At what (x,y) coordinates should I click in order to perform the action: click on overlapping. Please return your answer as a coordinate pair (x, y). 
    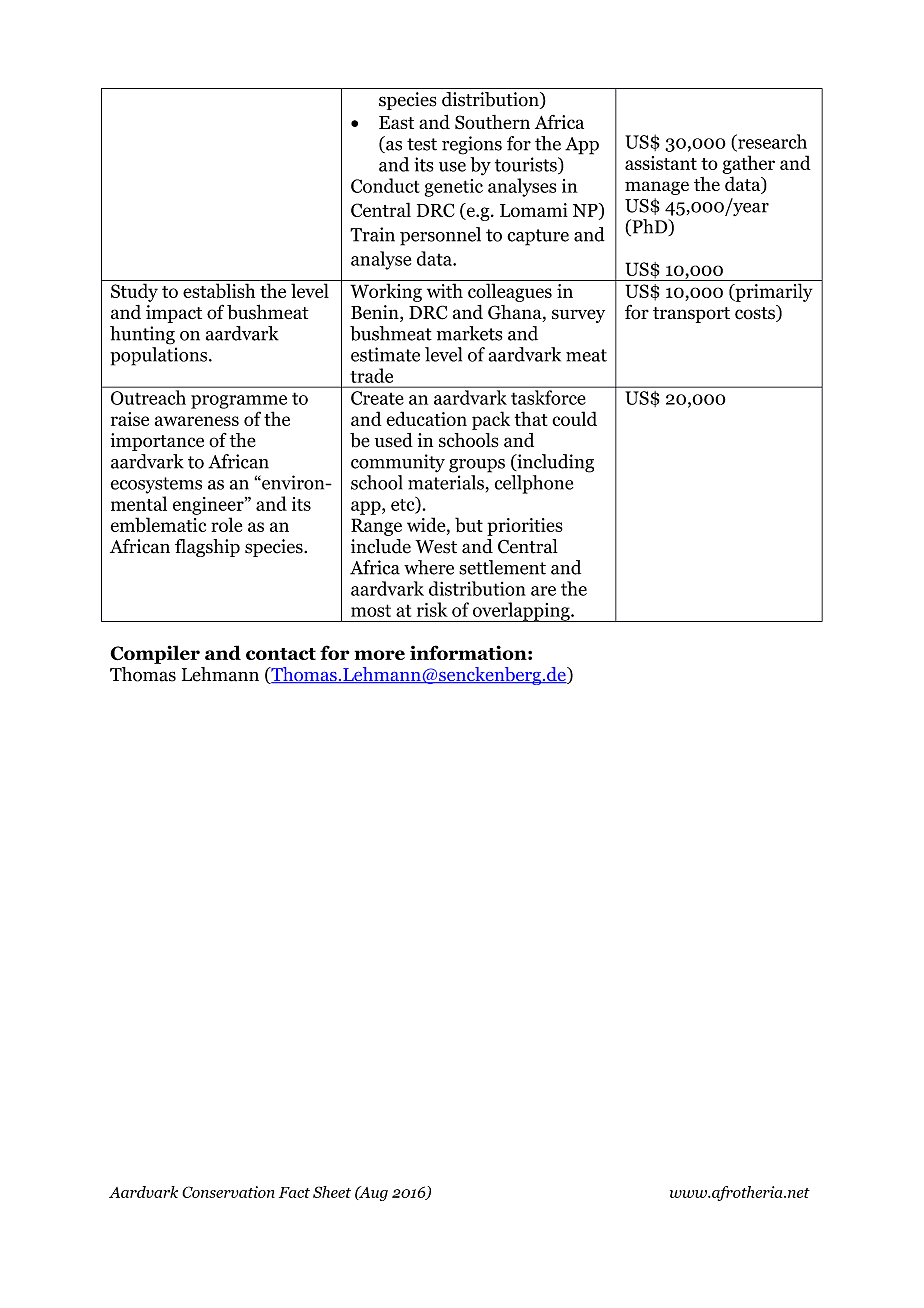
    Looking at the image, I should click on (521, 612).
